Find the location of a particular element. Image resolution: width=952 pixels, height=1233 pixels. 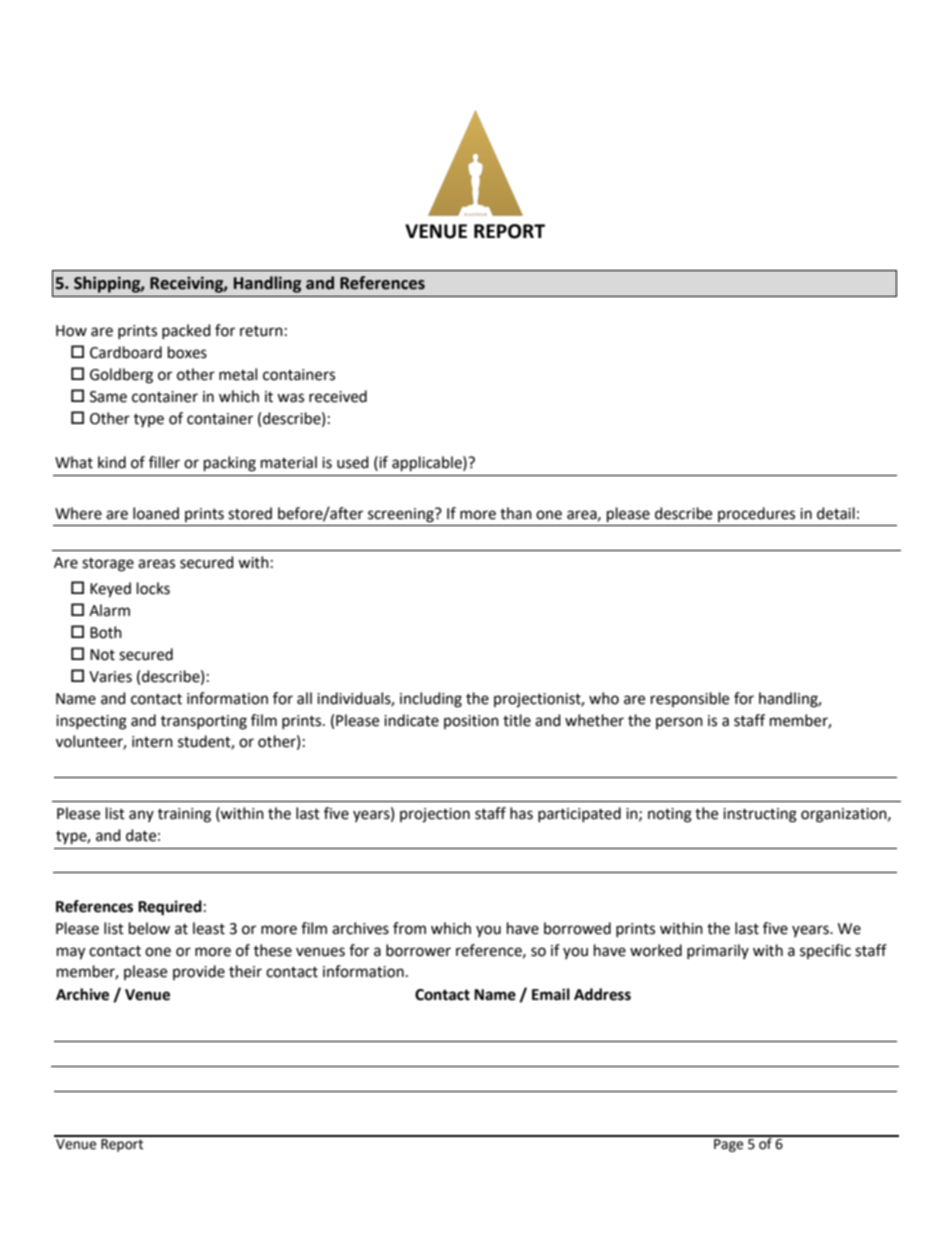

received is located at coordinates (338, 396).
